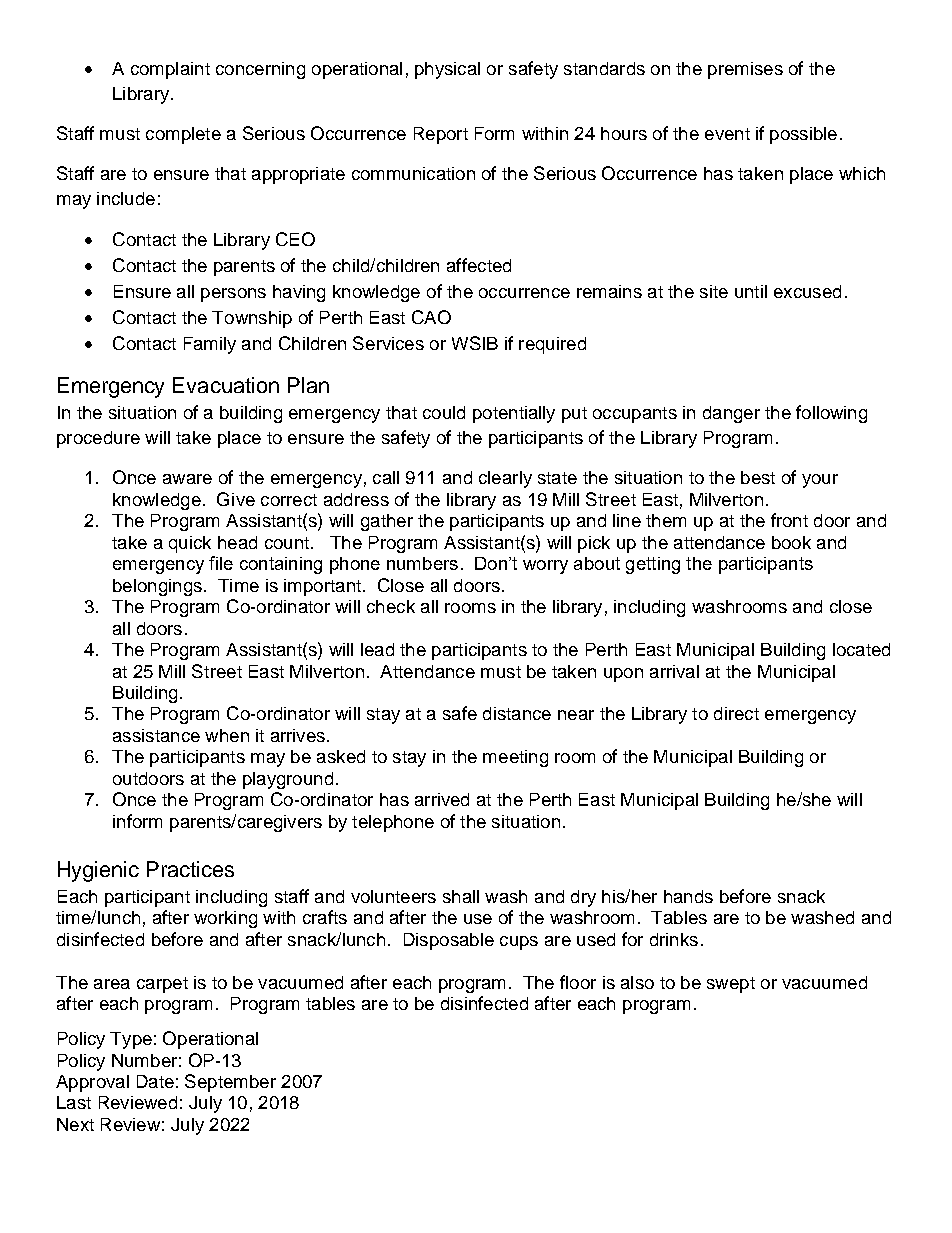 The width and height of the image is (952, 1233). I want to click on Date, so click(155, 1081).
